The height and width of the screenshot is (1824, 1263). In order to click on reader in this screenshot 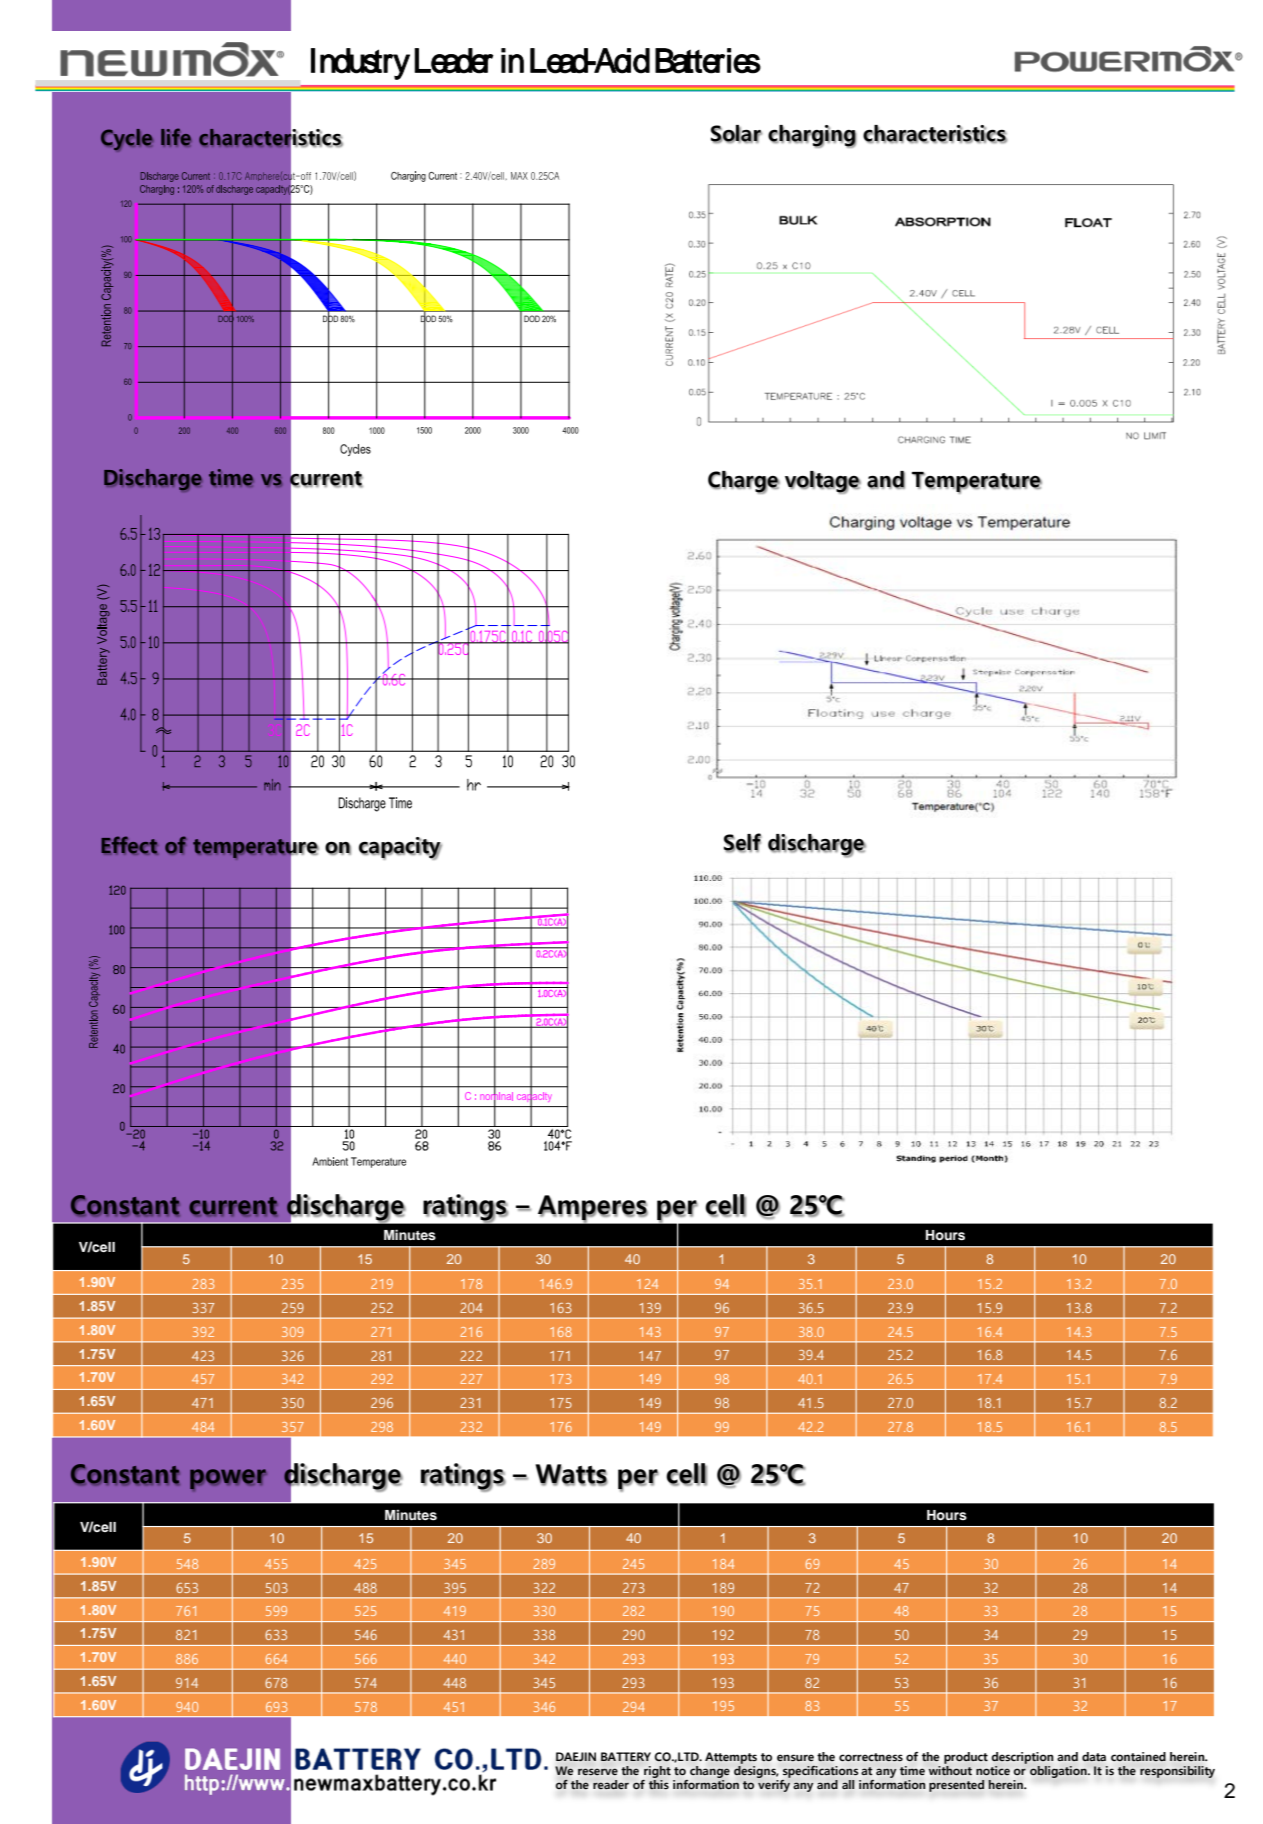, I will do `click(611, 1784)`.
